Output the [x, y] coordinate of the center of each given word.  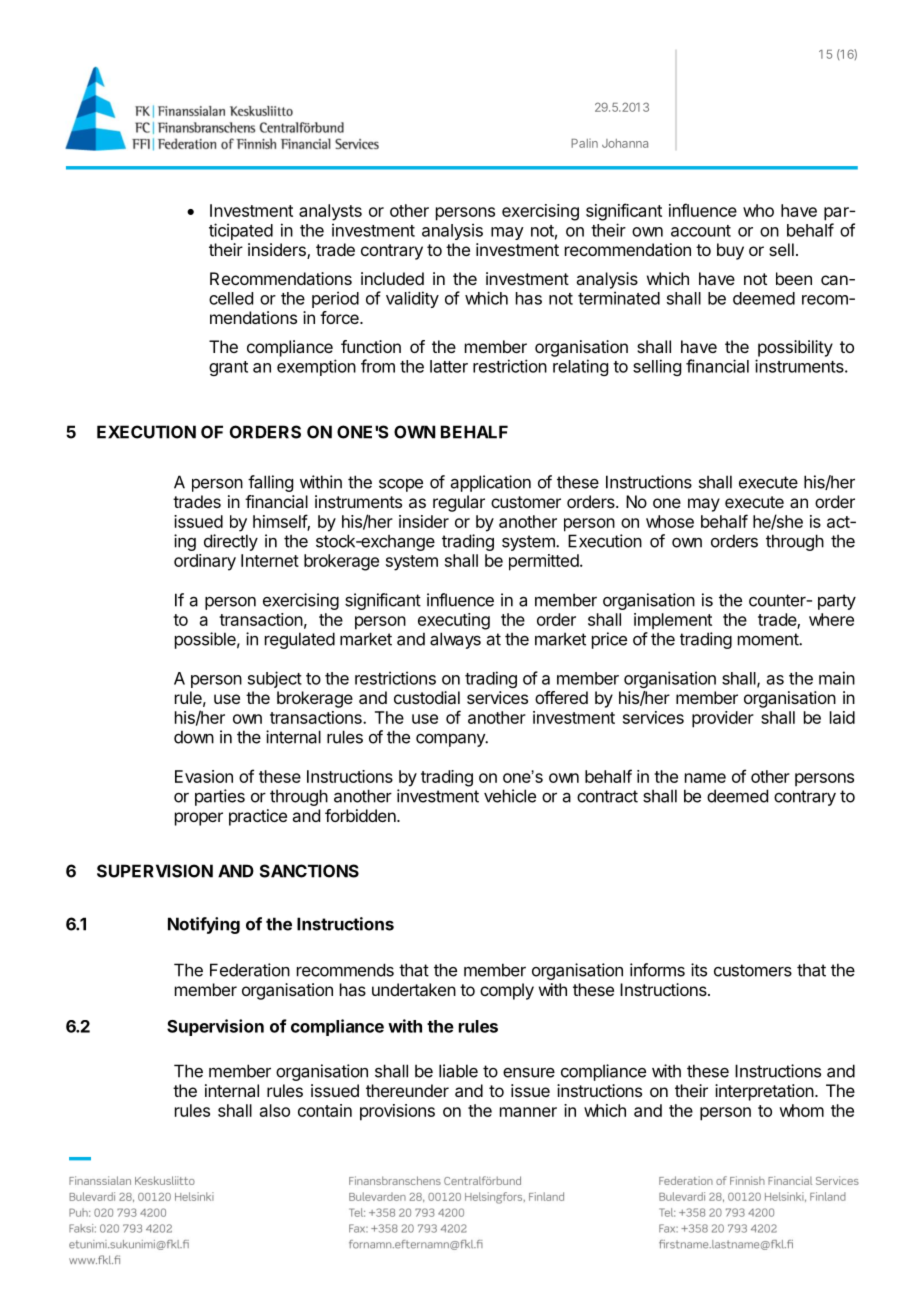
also [275, 1110]
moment [769, 639]
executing [454, 621]
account [701, 231]
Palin [584, 143]
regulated [300, 640]
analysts [330, 212]
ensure [529, 1073]
